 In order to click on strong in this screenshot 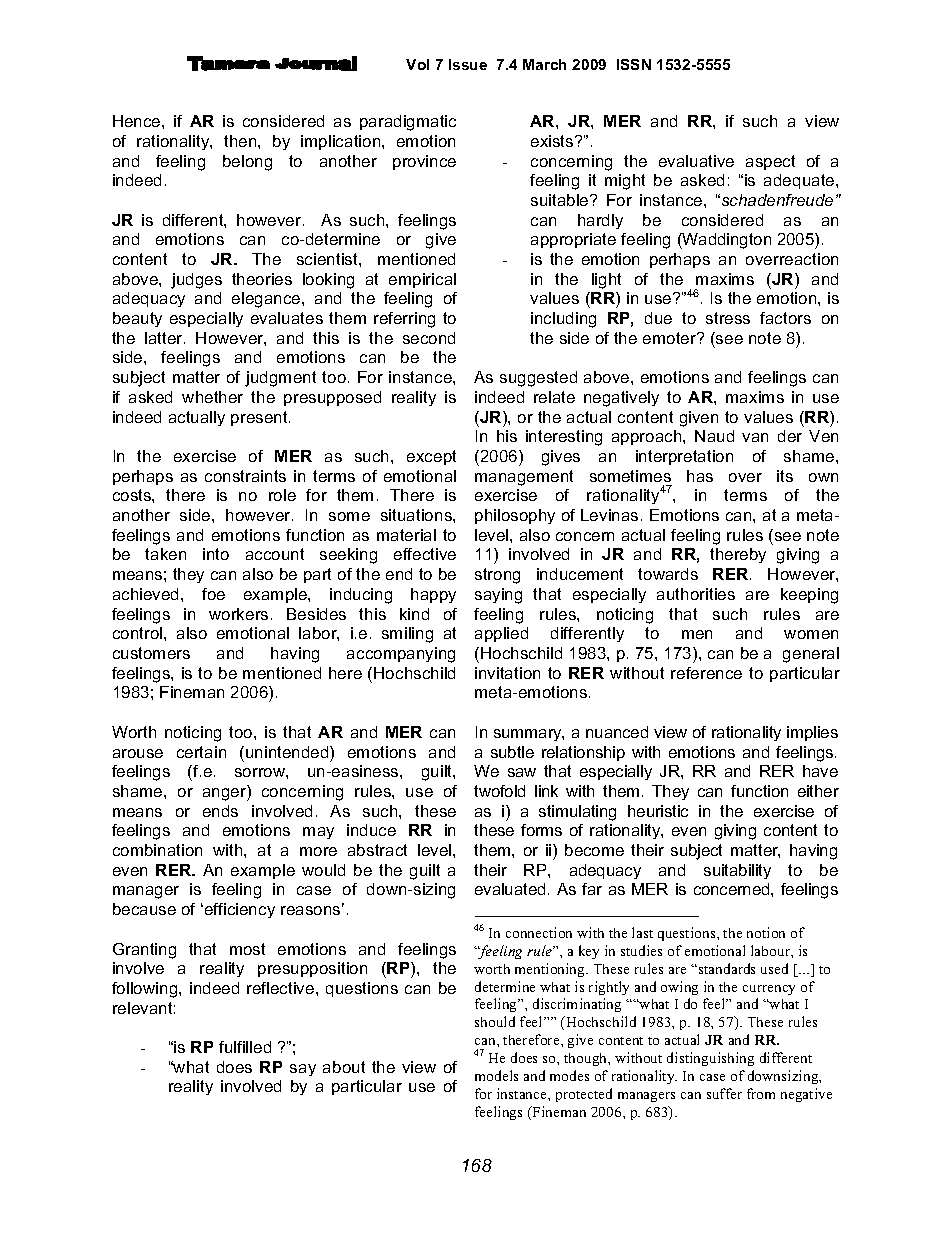, I will do `click(497, 576)`.
